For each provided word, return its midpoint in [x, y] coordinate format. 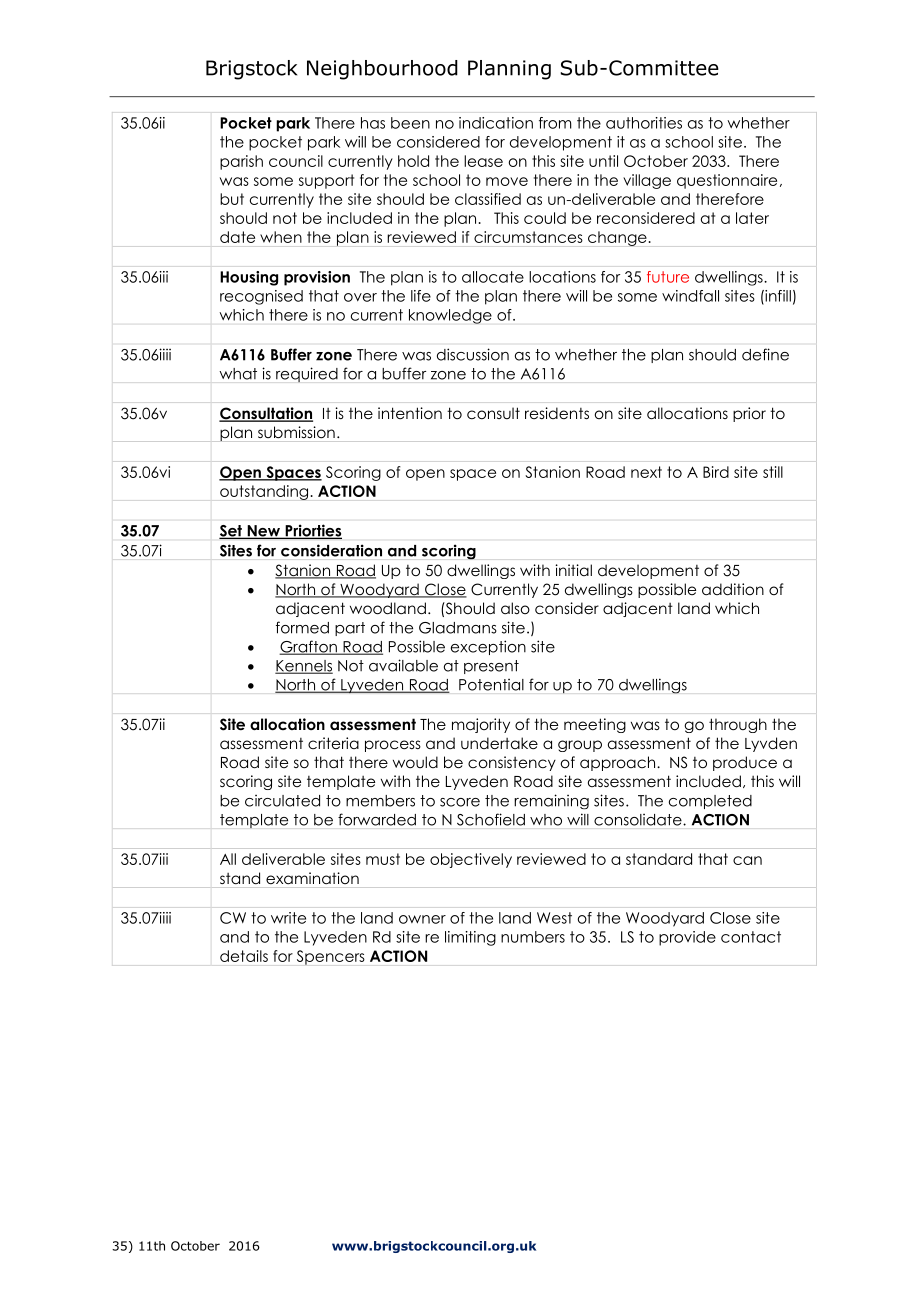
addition [733, 589]
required [307, 375]
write [288, 918]
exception [488, 647]
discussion [473, 354]
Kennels [304, 667]
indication [496, 123]
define [765, 354]
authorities [644, 123]
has [373, 123]
